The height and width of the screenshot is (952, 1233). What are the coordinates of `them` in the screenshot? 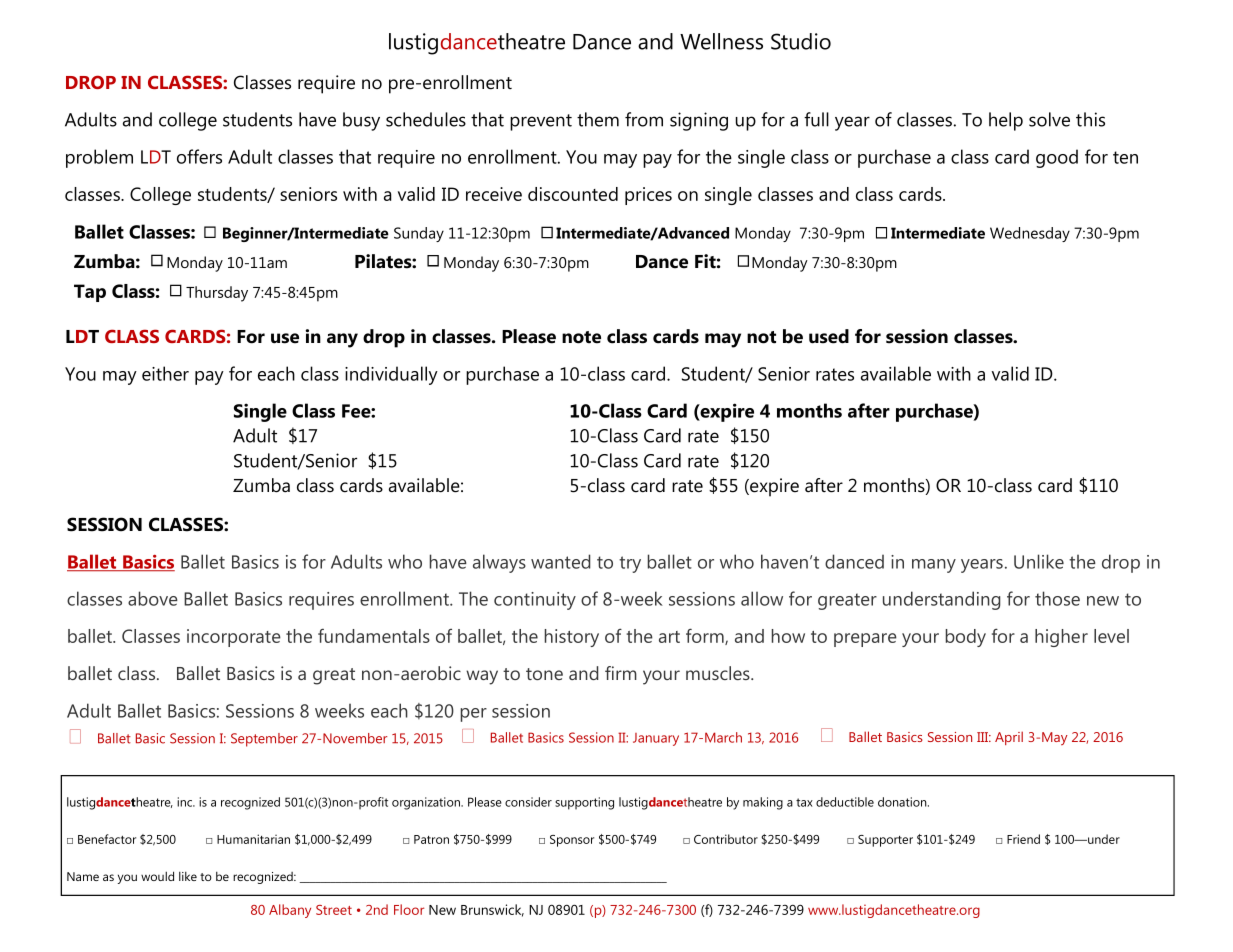 It's located at (598, 119).
